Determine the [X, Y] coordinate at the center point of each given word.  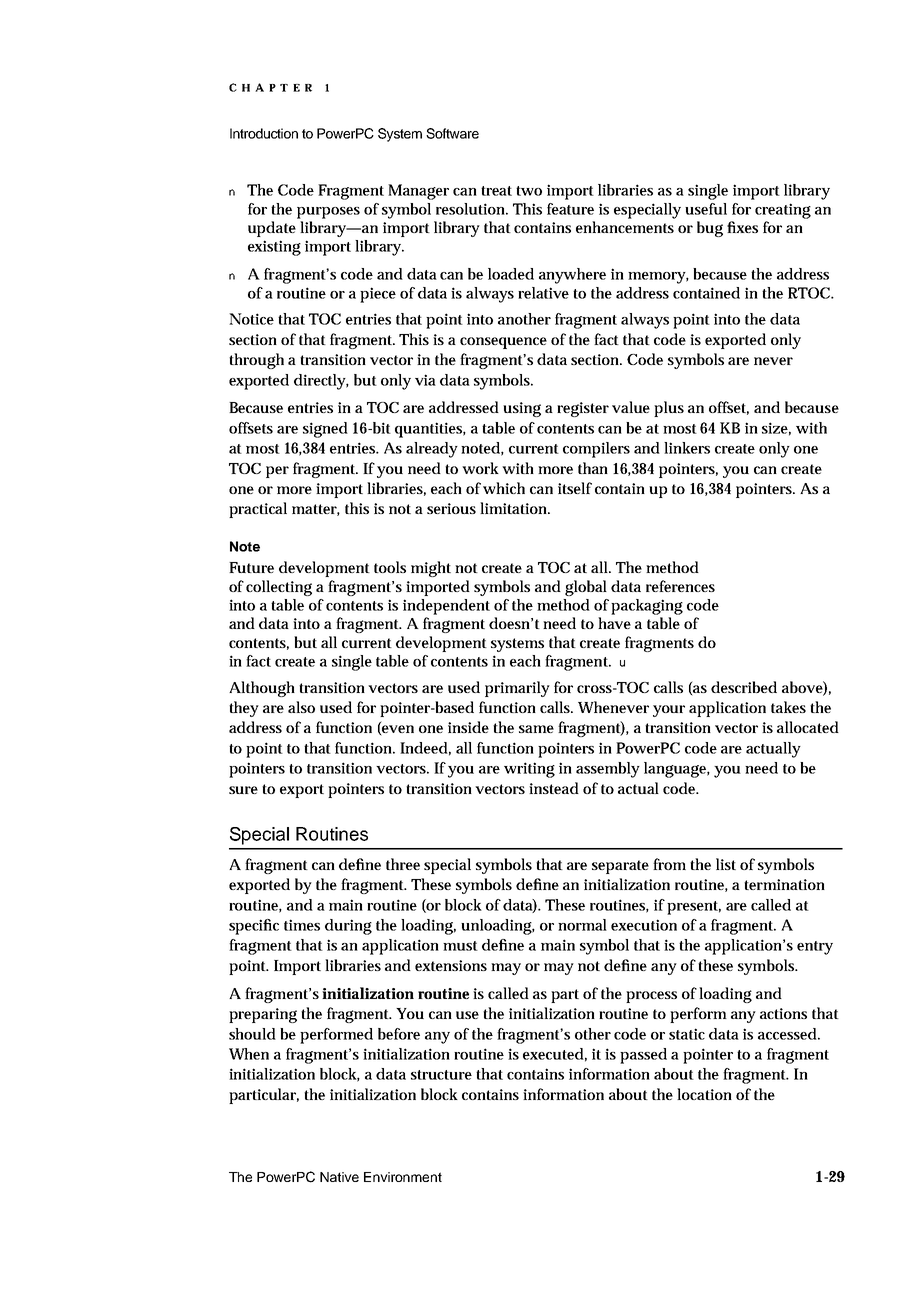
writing [529, 770]
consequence [503, 343]
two [529, 191]
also [301, 707]
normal [582, 925]
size [775, 428]
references [680, 586]
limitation [513, 508]
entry [815, 948]
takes [788, 707]
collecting [279, 588]
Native [339, 1177]
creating [783, 211]
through [256, 361]
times [302, 925]
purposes [328, 213]
